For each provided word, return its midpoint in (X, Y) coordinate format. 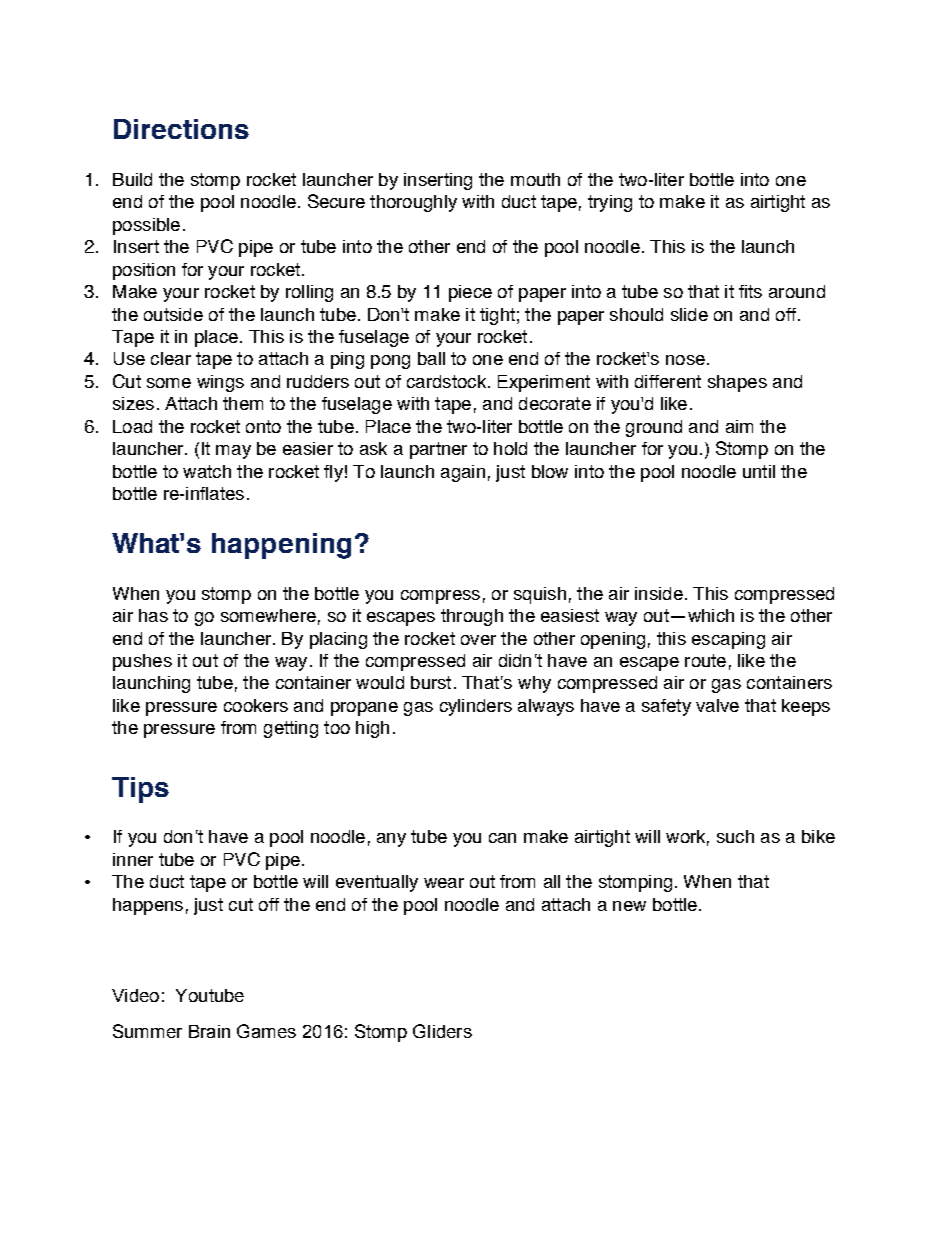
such (735, 836)
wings (220, 383)
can (502, 838)
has (153, 615)
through (472, 617)
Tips (140, 790)
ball (431, 358)
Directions (181, 129)
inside (659, 593)
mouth (535, 179)
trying (610, 203)
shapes (737, 383)
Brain (209, 1031)
